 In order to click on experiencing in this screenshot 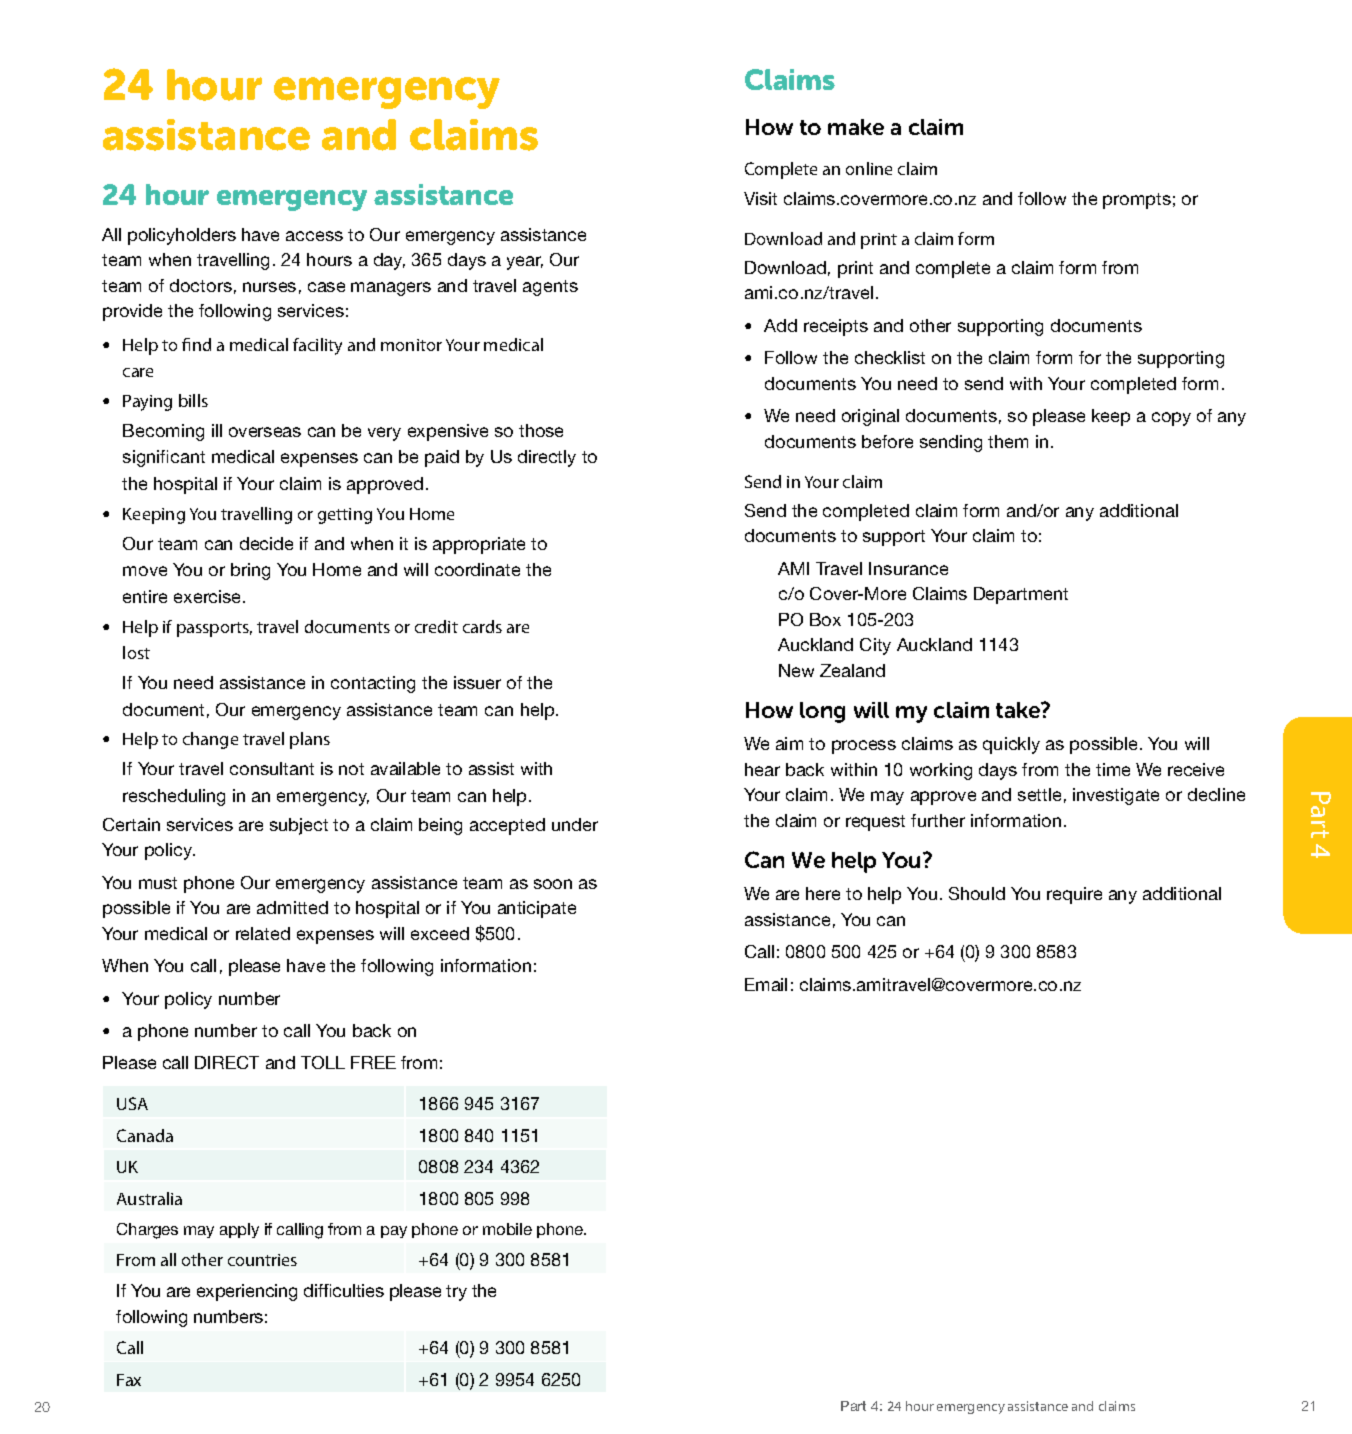, I will do `click(247, 1292)`.
